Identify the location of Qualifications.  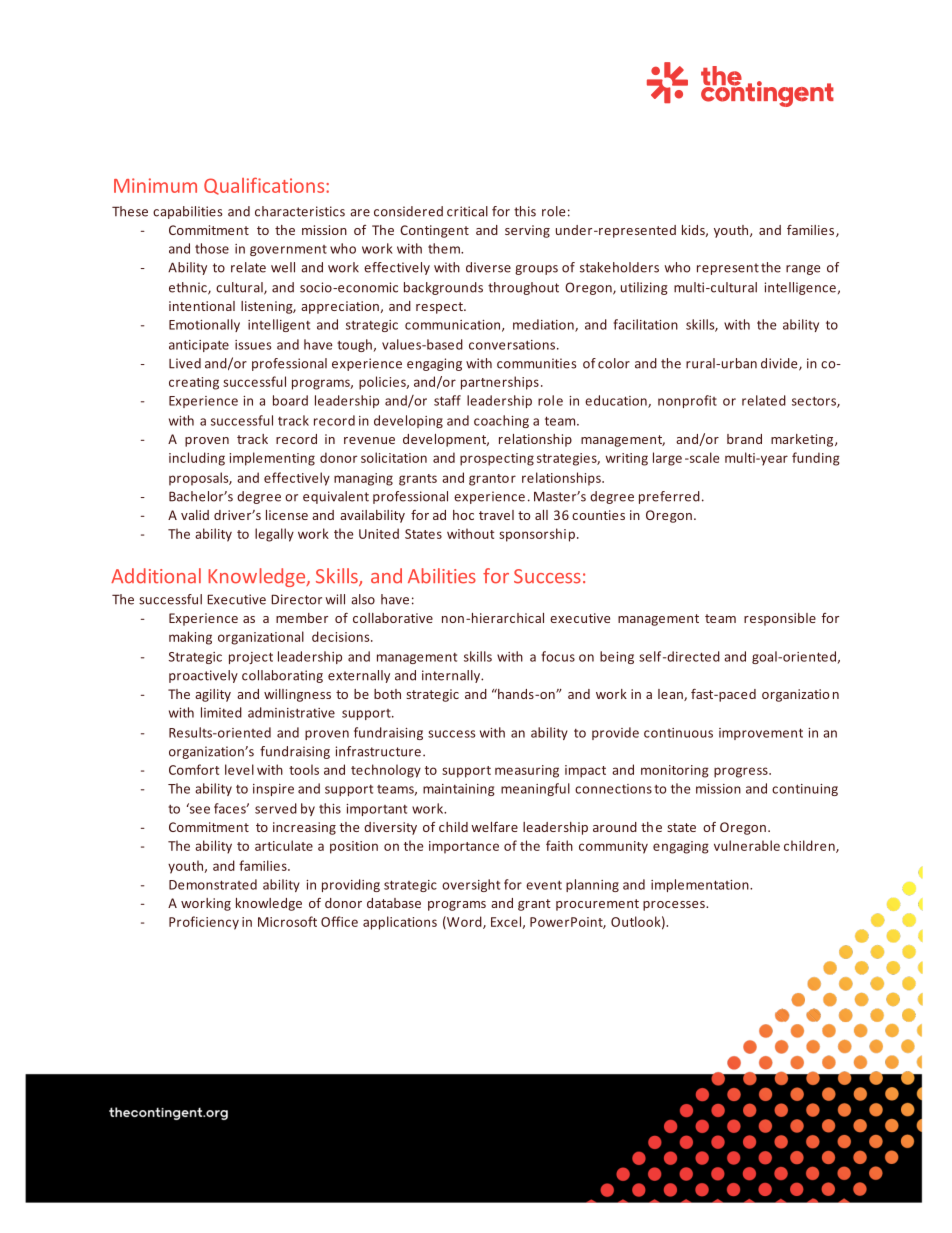
(265, 186).
